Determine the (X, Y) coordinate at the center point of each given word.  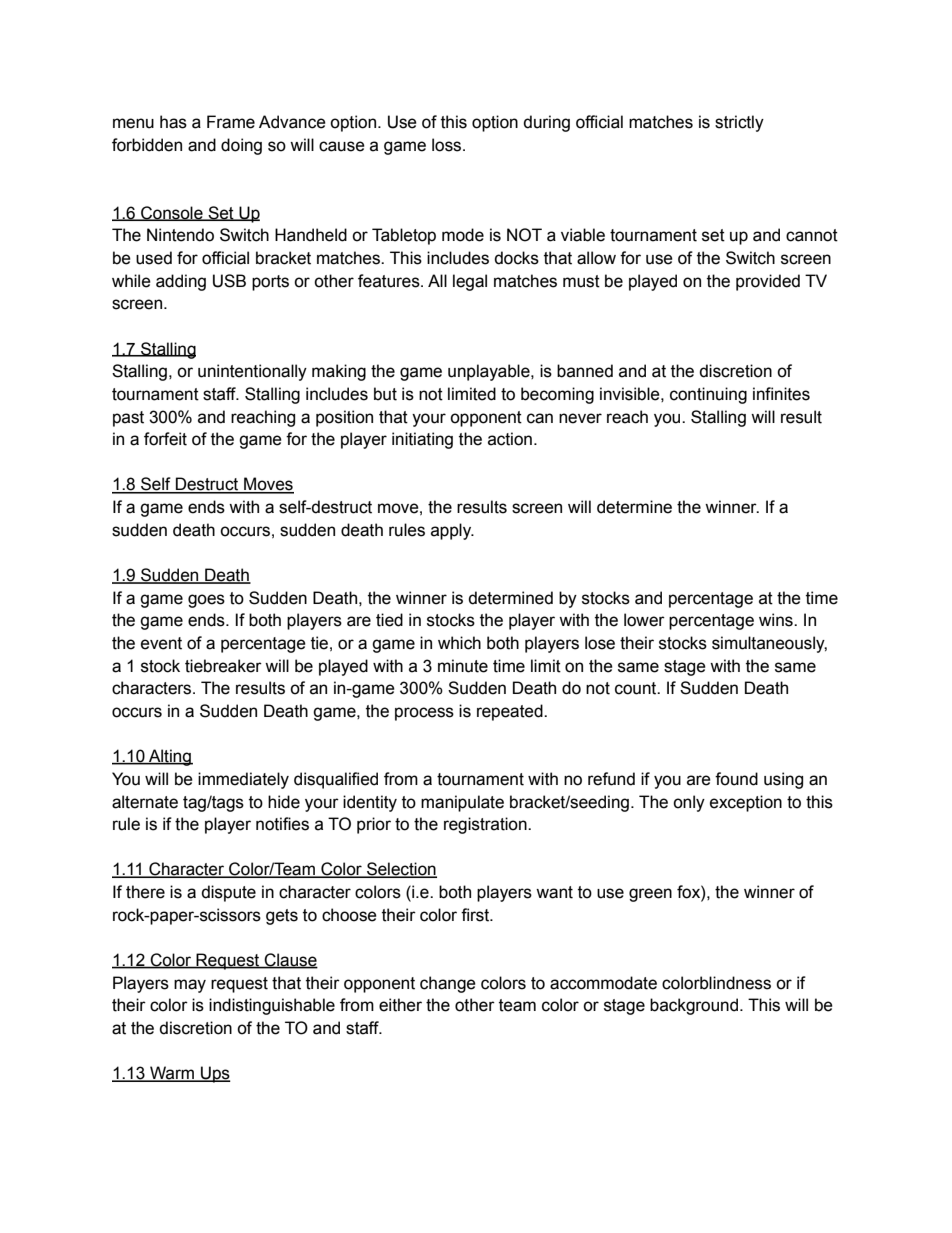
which (459, 643)
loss (448, 145)
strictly (739, 123)
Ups (215, 1074)
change (448, 984)
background (695, 1006)
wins (777, 620)
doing (241, 146)
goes (206, 601)
